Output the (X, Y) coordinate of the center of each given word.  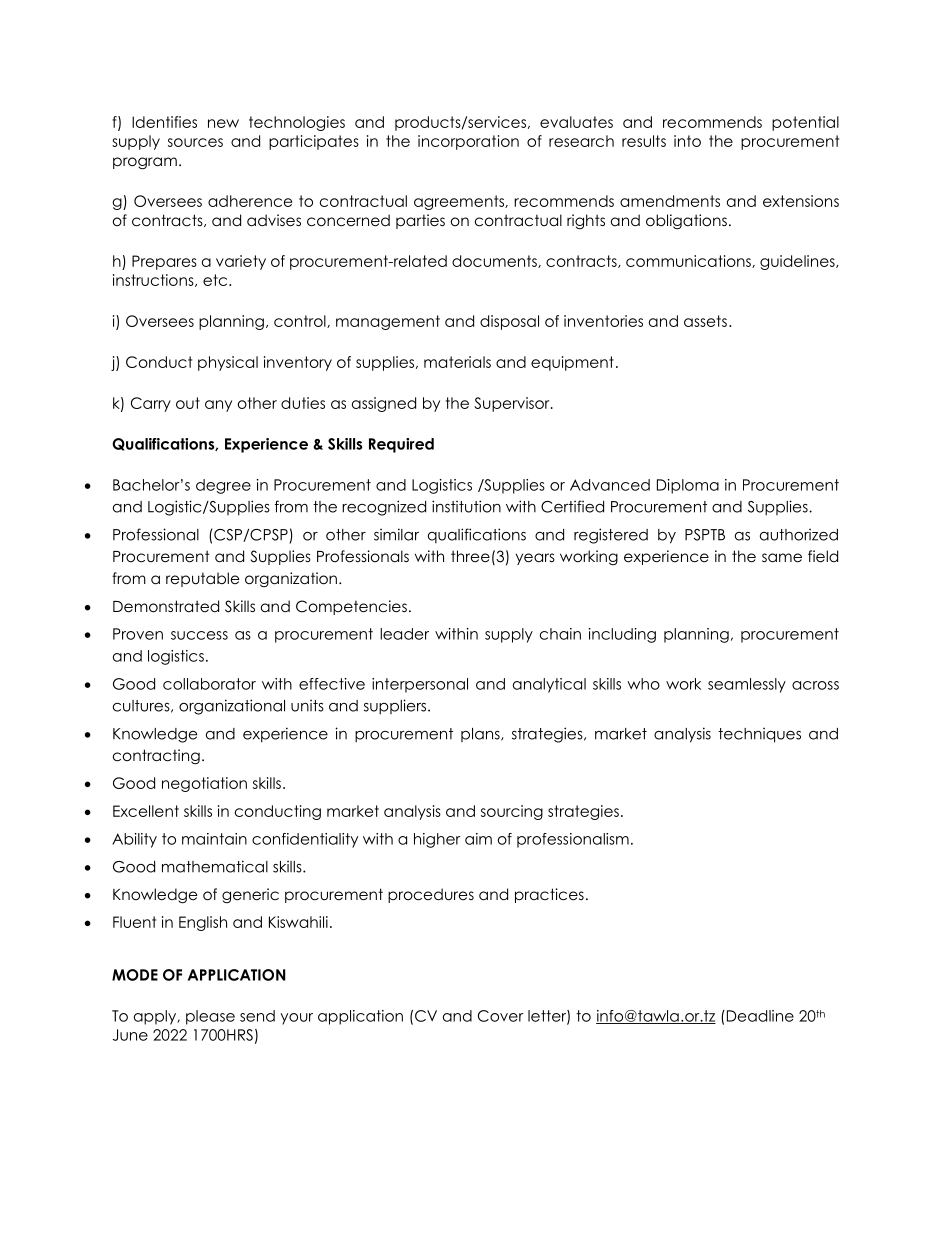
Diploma (688, 486)
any (218, 406)
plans (481, 735)
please (210, 1017)
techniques (759, 735)
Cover (501, 1016)
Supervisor (513, 404)
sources (195, 142)
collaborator (209, 684)
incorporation (468, 142)
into (687, 141)
